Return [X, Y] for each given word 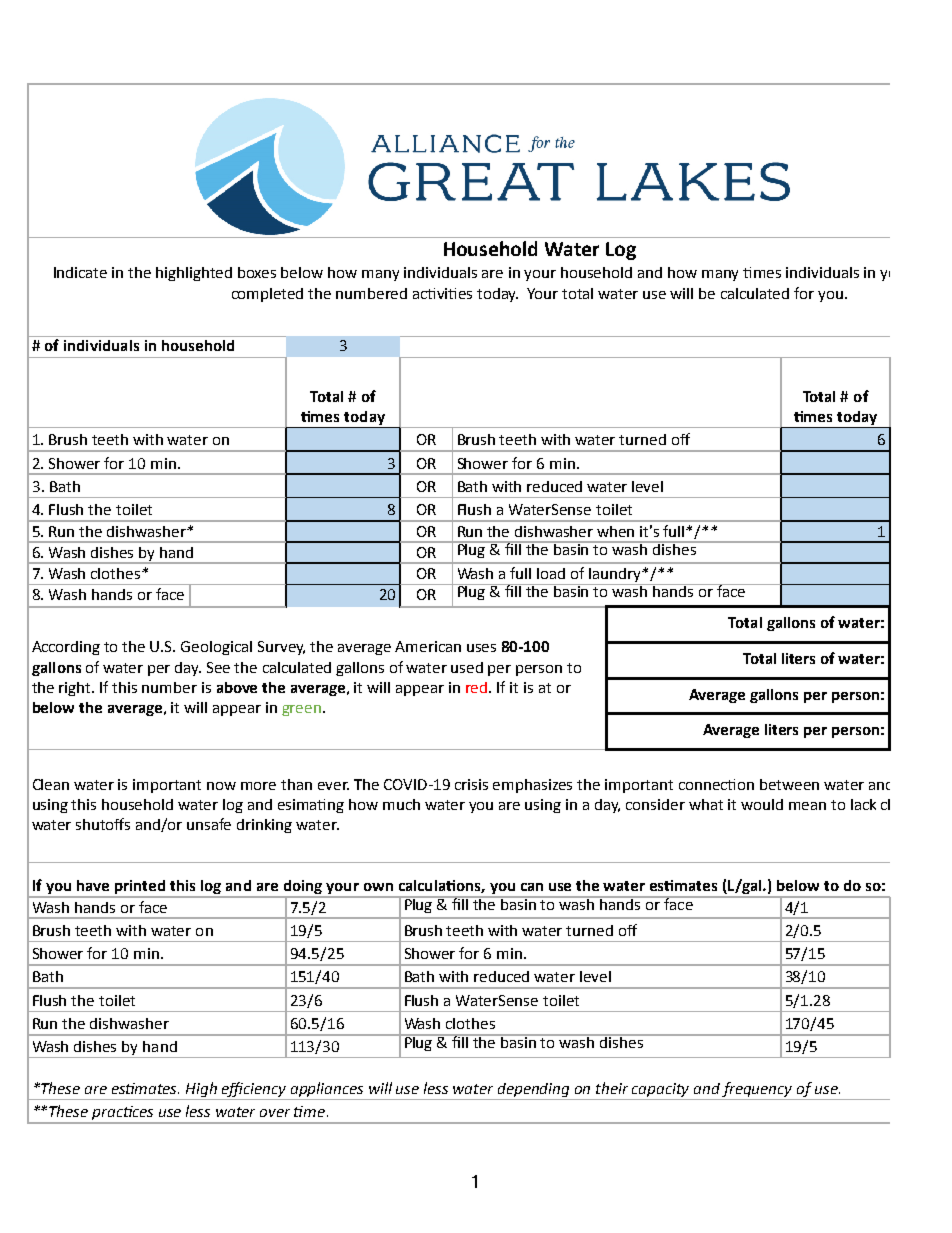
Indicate [80, 272]
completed [267, 295]
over [275, 1113]
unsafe [209, 824]
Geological [216, 648]
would [762, 804]
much [401, 804]
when [615, 531]
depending [533, 1090]
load [551, 573]
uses [481, 648]
